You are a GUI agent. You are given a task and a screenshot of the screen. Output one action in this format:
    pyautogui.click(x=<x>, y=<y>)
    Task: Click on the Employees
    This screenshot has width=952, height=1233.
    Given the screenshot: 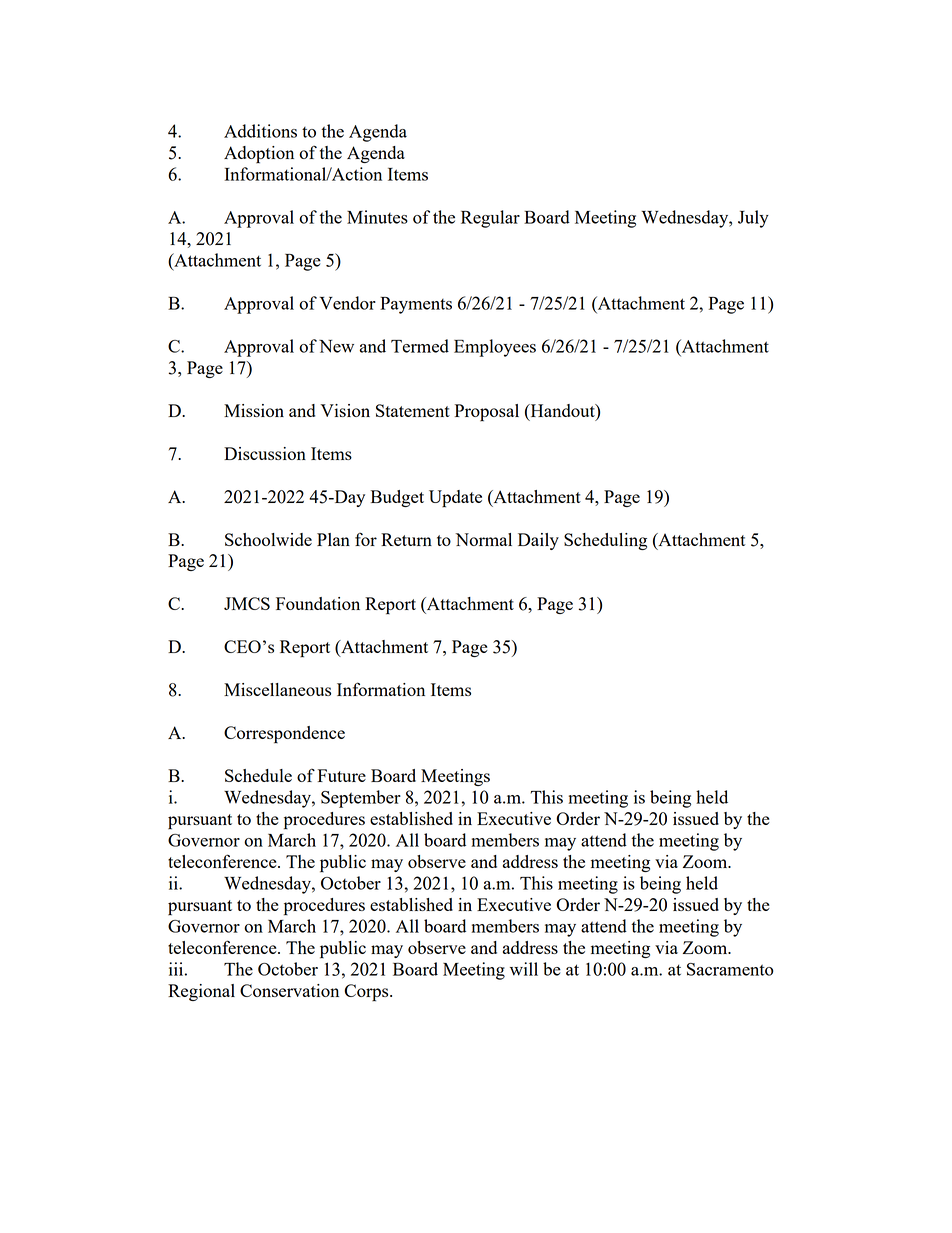 What is the action you would take?
    pyautogui.click(x=495, y=348)
